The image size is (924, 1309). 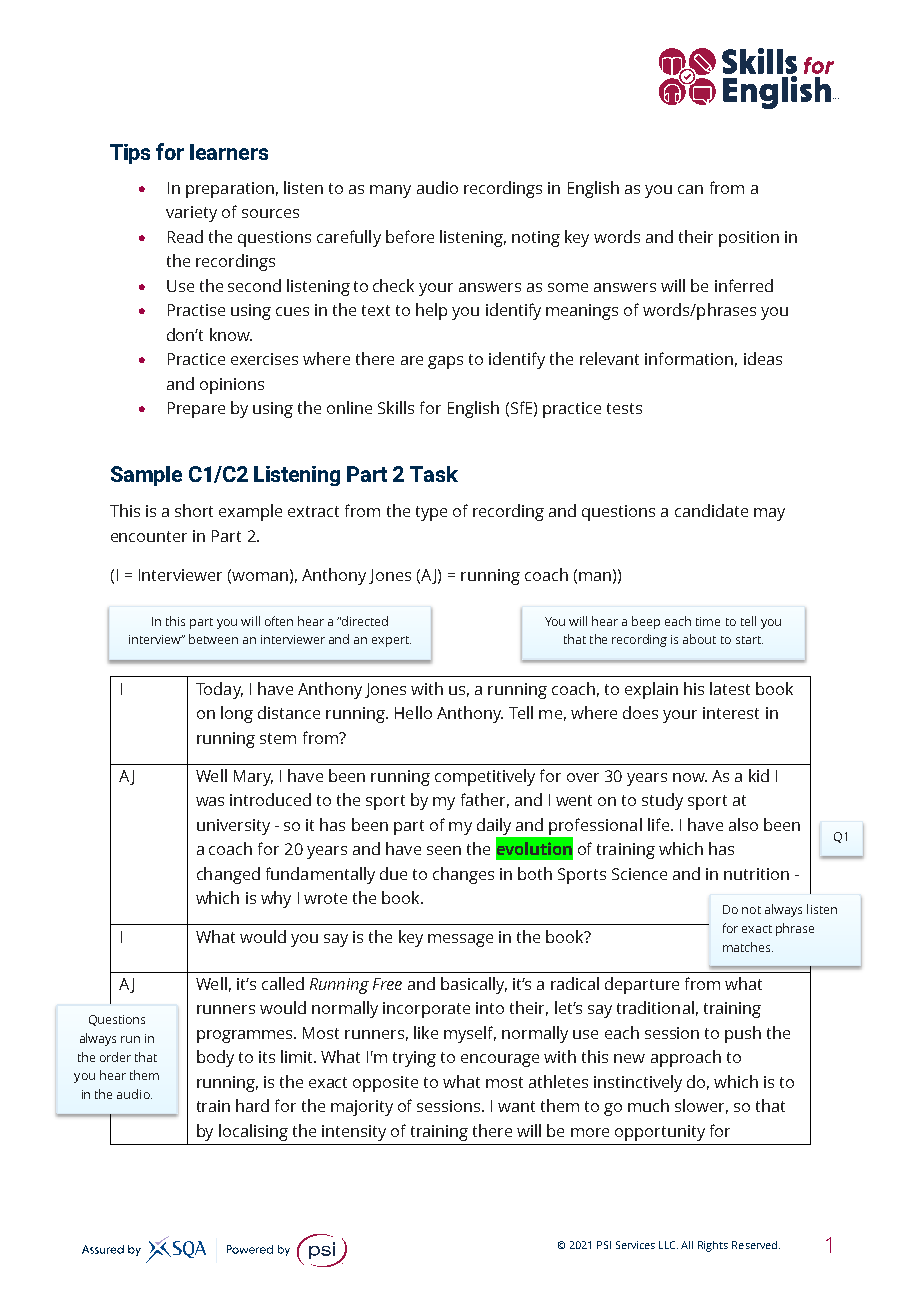 What do you see at coordinates (463, 875) in the screenshot?
I see `changes` at bounding box center [463, 875].
